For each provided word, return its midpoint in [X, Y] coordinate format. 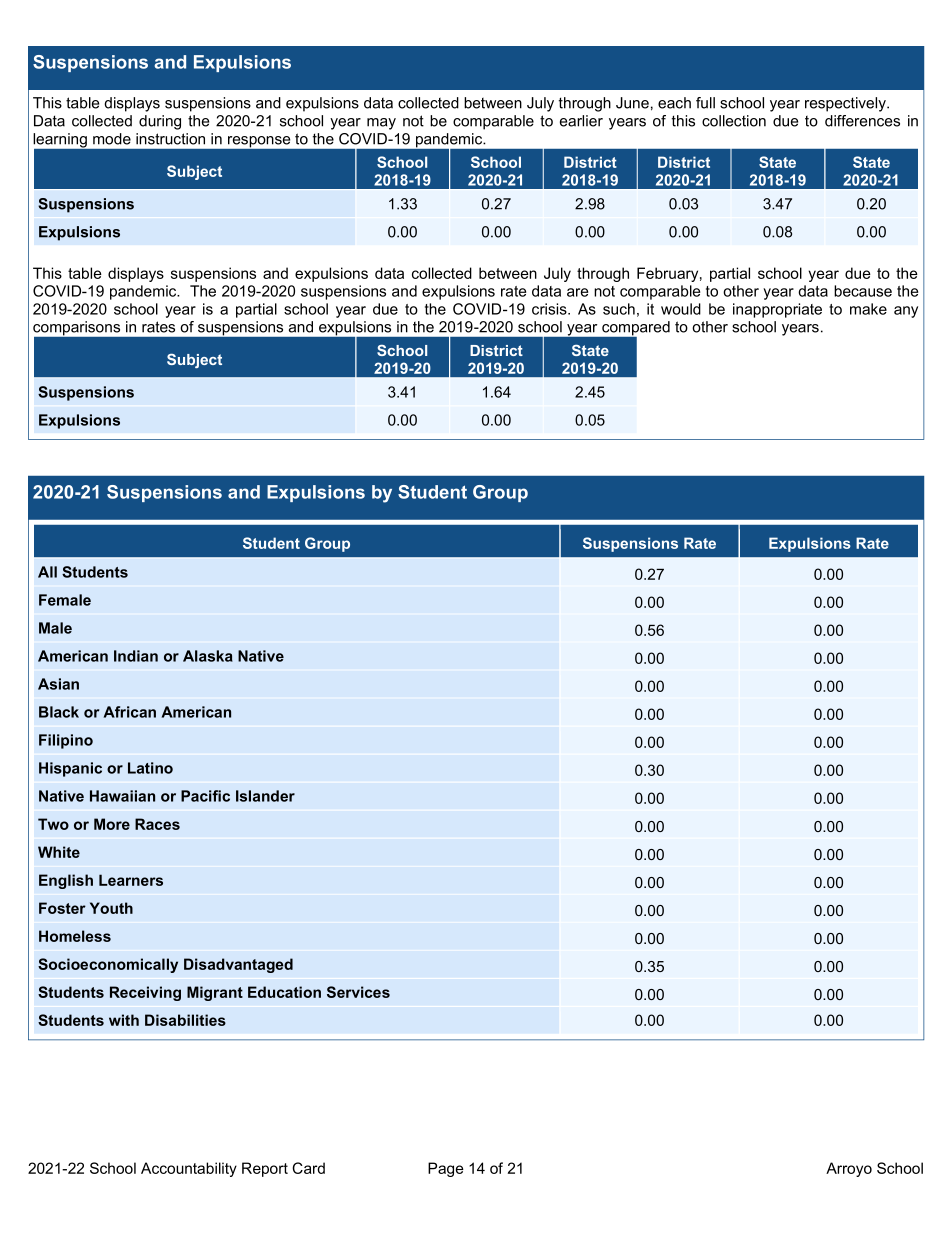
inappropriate [777, 310]
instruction [170, 139]
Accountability [189, 1169]
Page [446, 1169]
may [381, 124]
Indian [136, 656]
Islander [265, 796]
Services [358, 992]
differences [862, 121]
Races [157, 824]
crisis [550, 309]
